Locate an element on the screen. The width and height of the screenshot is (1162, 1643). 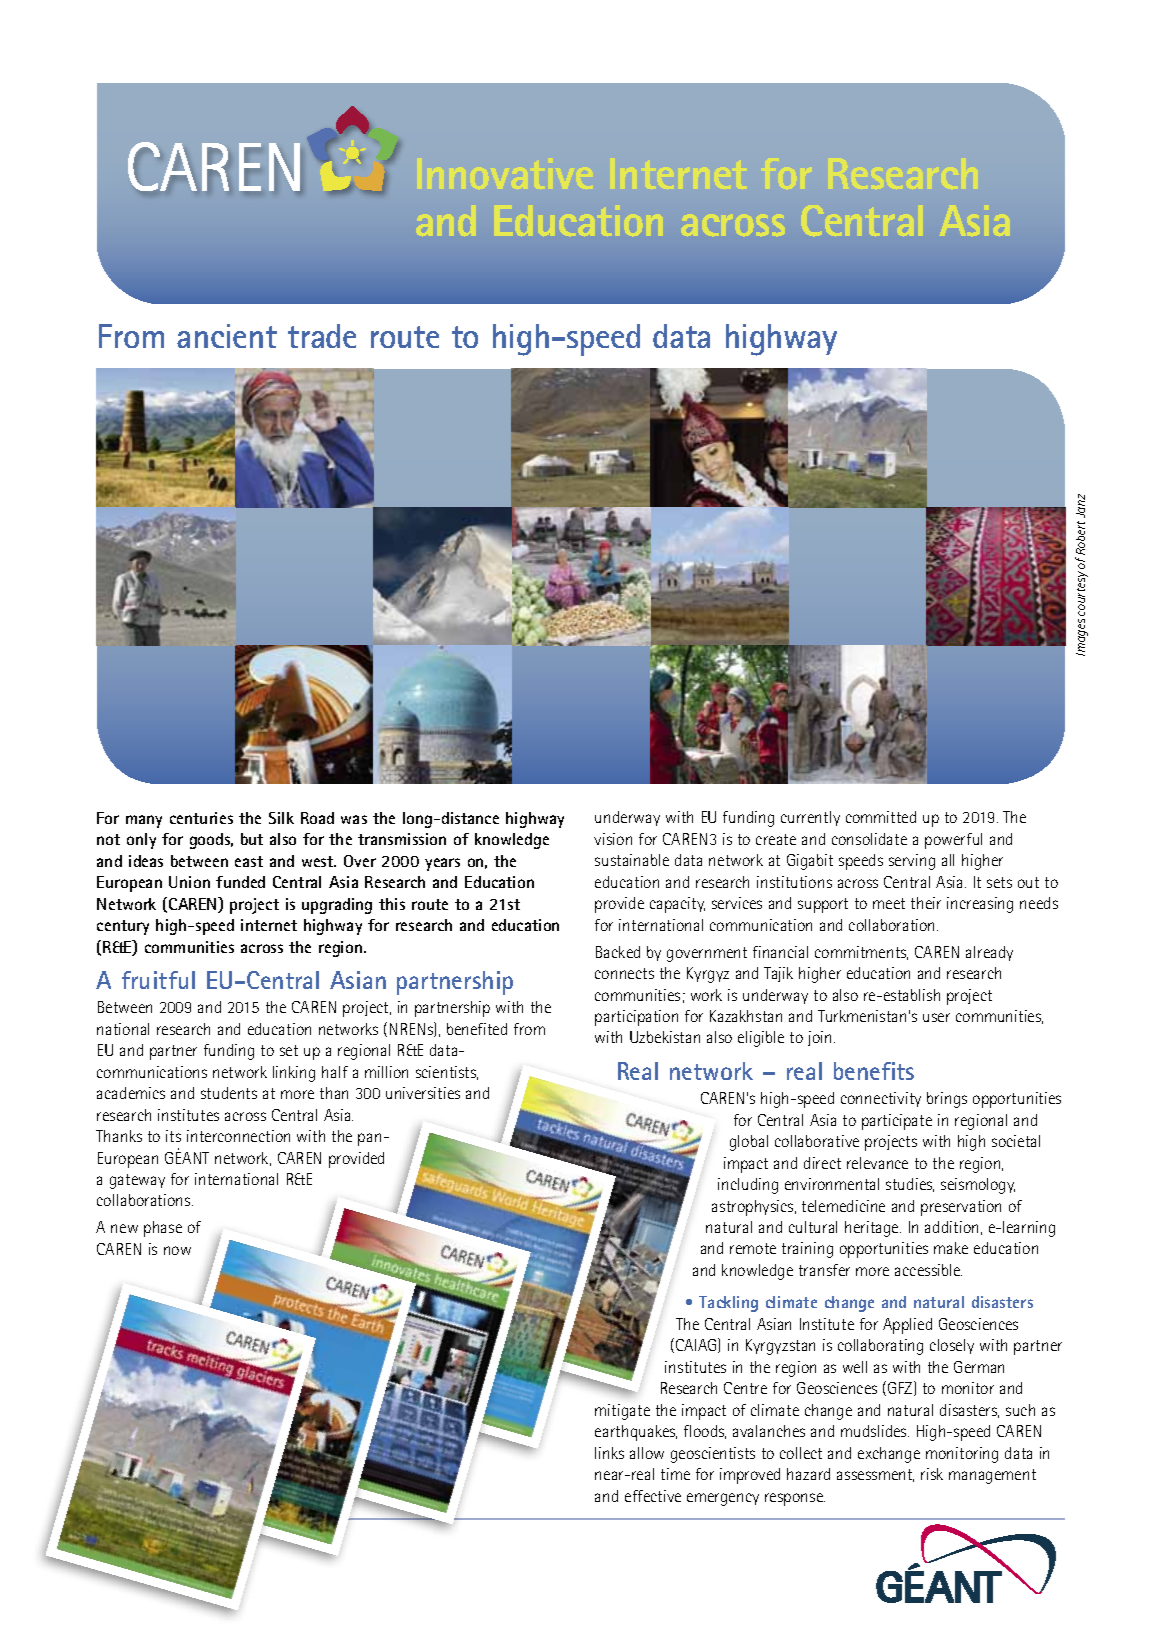
Backed is located at coordinates (618, 952).
